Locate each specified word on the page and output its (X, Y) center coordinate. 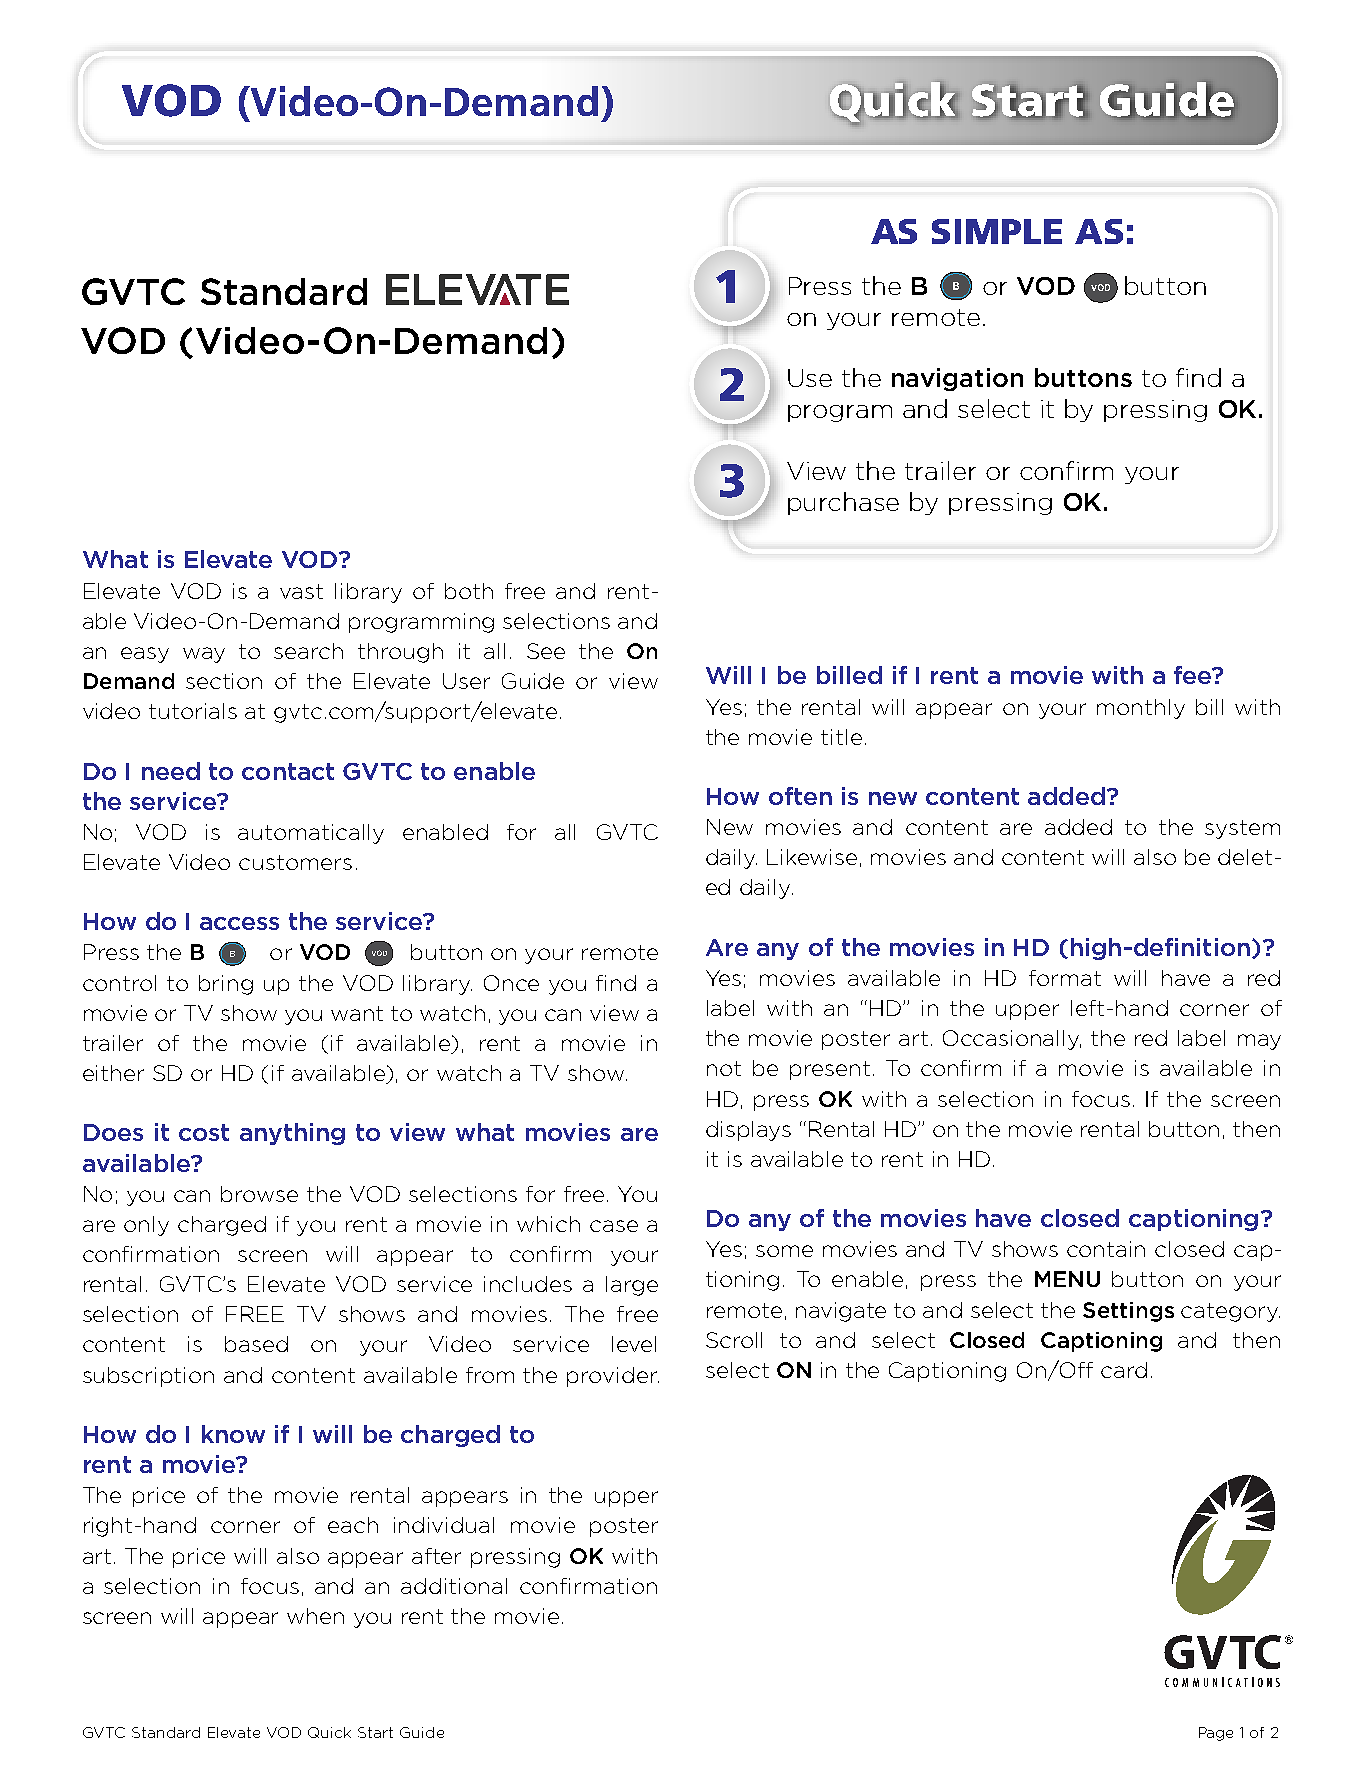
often (800, 796)
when (315, 1616)
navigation (957, 379)
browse (259, 1194)
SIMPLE (997, 231)
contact (288, 771)
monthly (1141, 709)
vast (301, 591)
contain (1106, 1249)
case (614, 1226)
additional (454, 1586)
